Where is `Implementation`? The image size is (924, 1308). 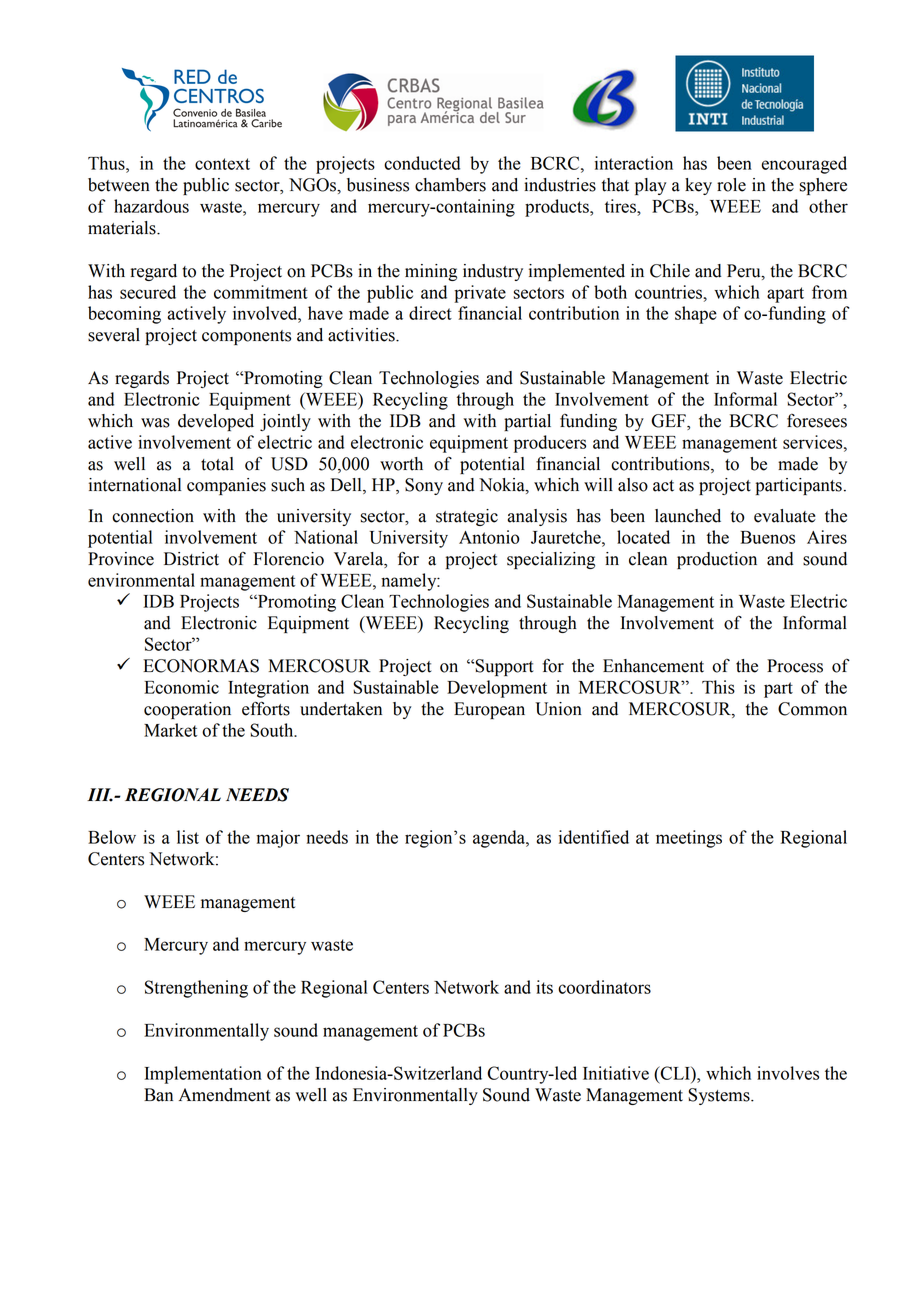 Implementation is located at coordinates (203, 1075).
